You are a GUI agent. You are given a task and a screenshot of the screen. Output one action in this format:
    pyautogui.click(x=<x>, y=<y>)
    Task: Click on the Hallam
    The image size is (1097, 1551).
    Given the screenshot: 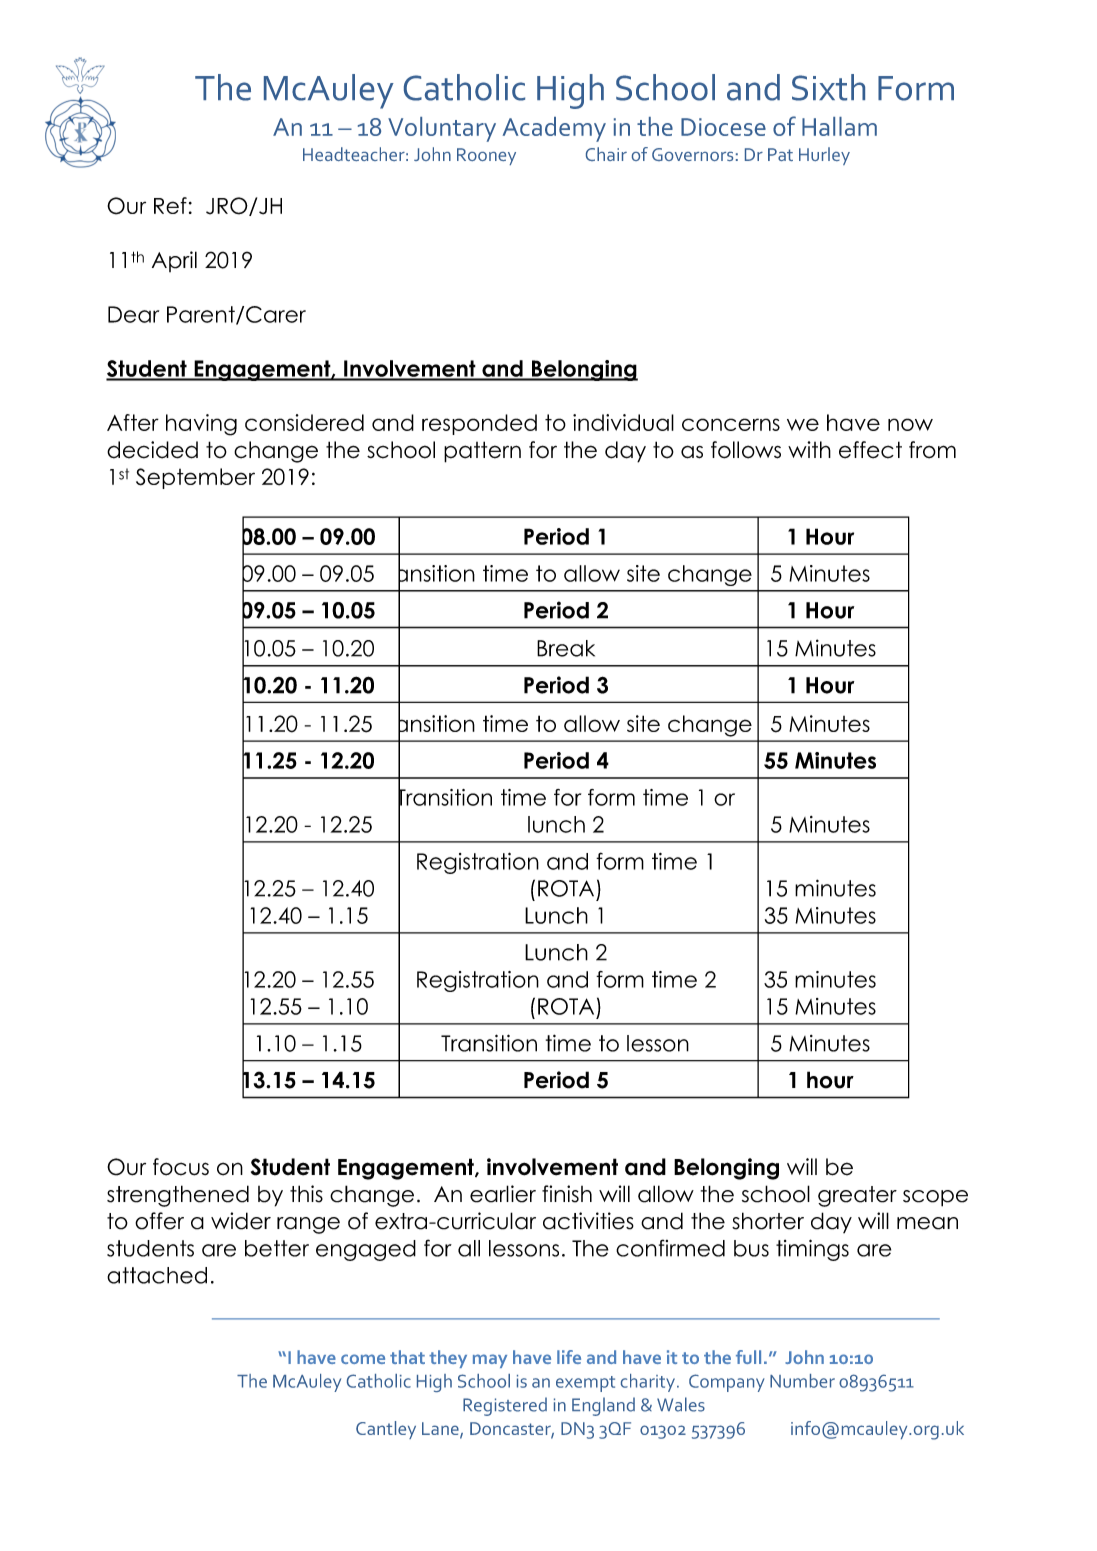 What is the action you would take?
    pyautogui.click(x=839, y=126)
